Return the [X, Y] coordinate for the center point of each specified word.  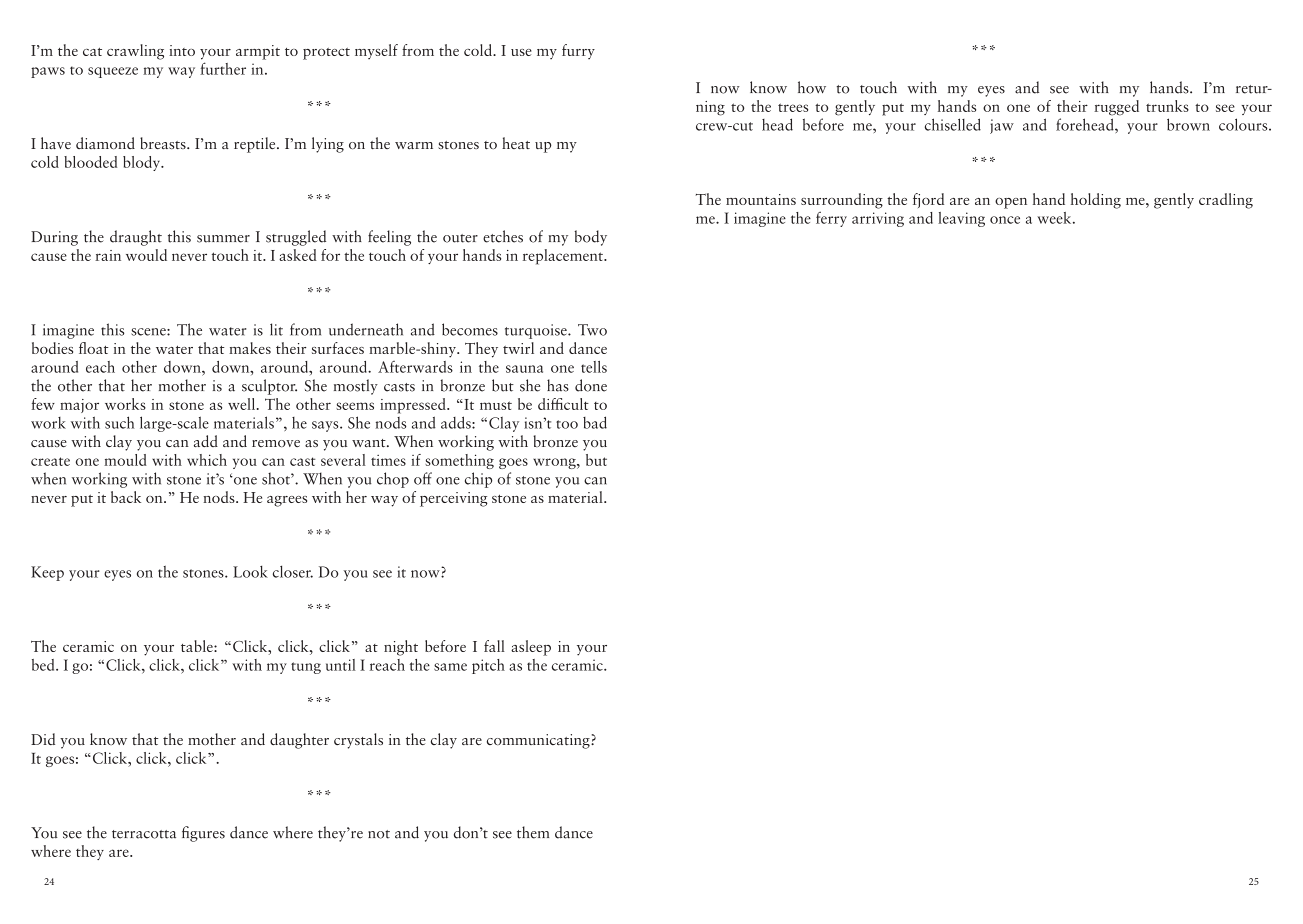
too [567, 424]
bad [595, 422]
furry [578, 51]
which [207, 460]
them [533, 832]
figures [203, 834]
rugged [1116, 108]
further [223, 68]
